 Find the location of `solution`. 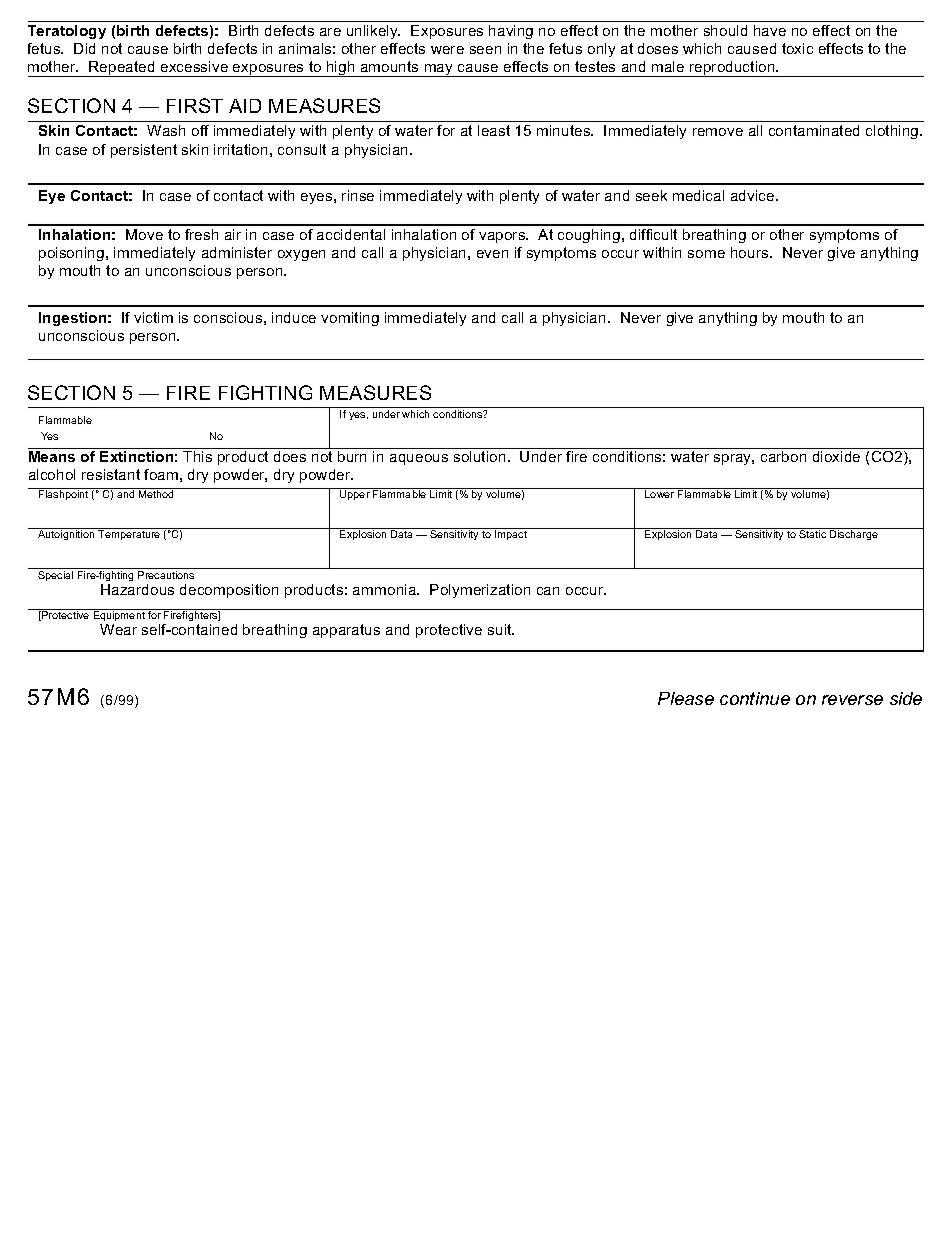

solution is located at coordinates (479, 456).
